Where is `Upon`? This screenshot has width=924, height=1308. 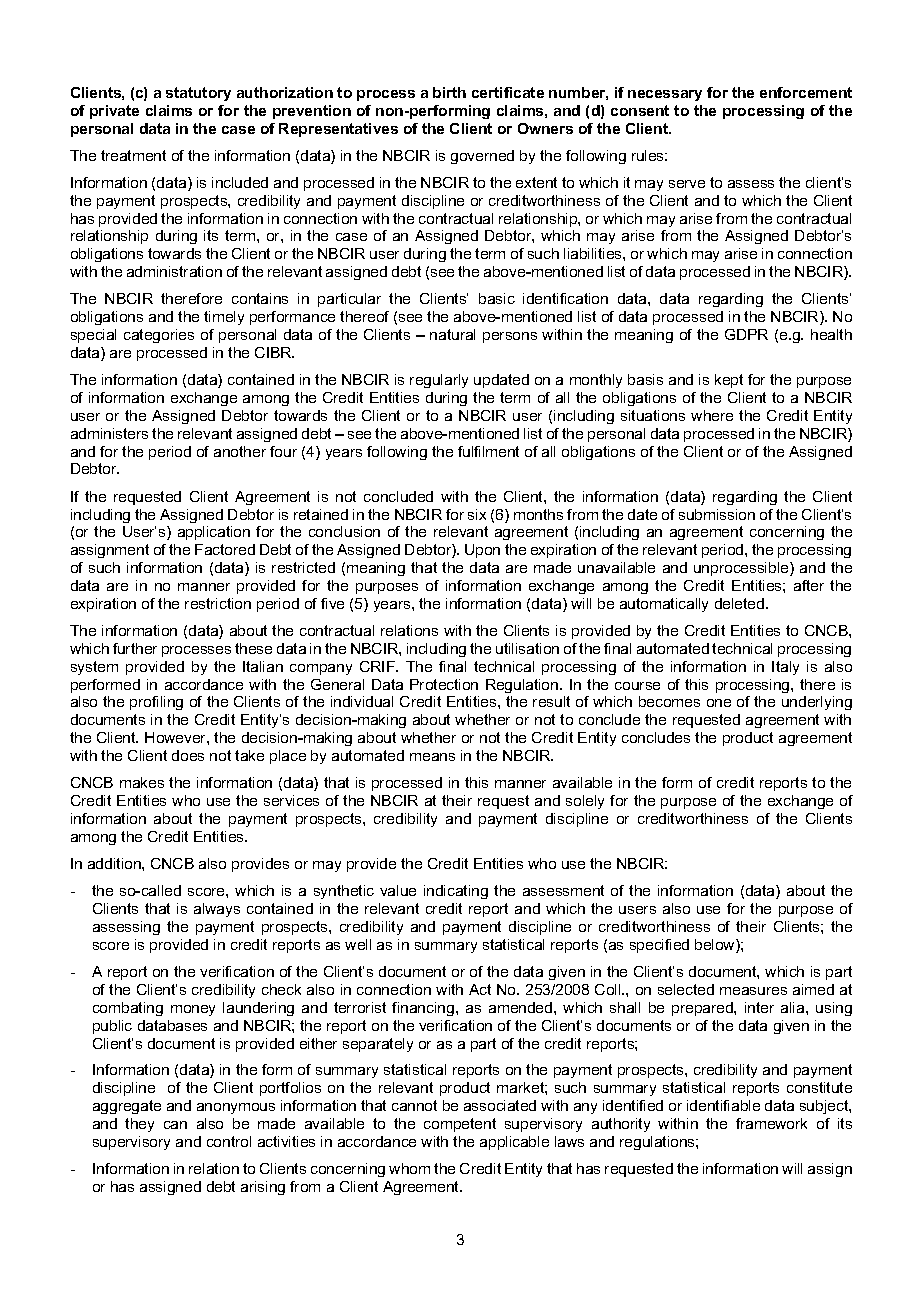 Upon is located at coordinates (482, 551).
